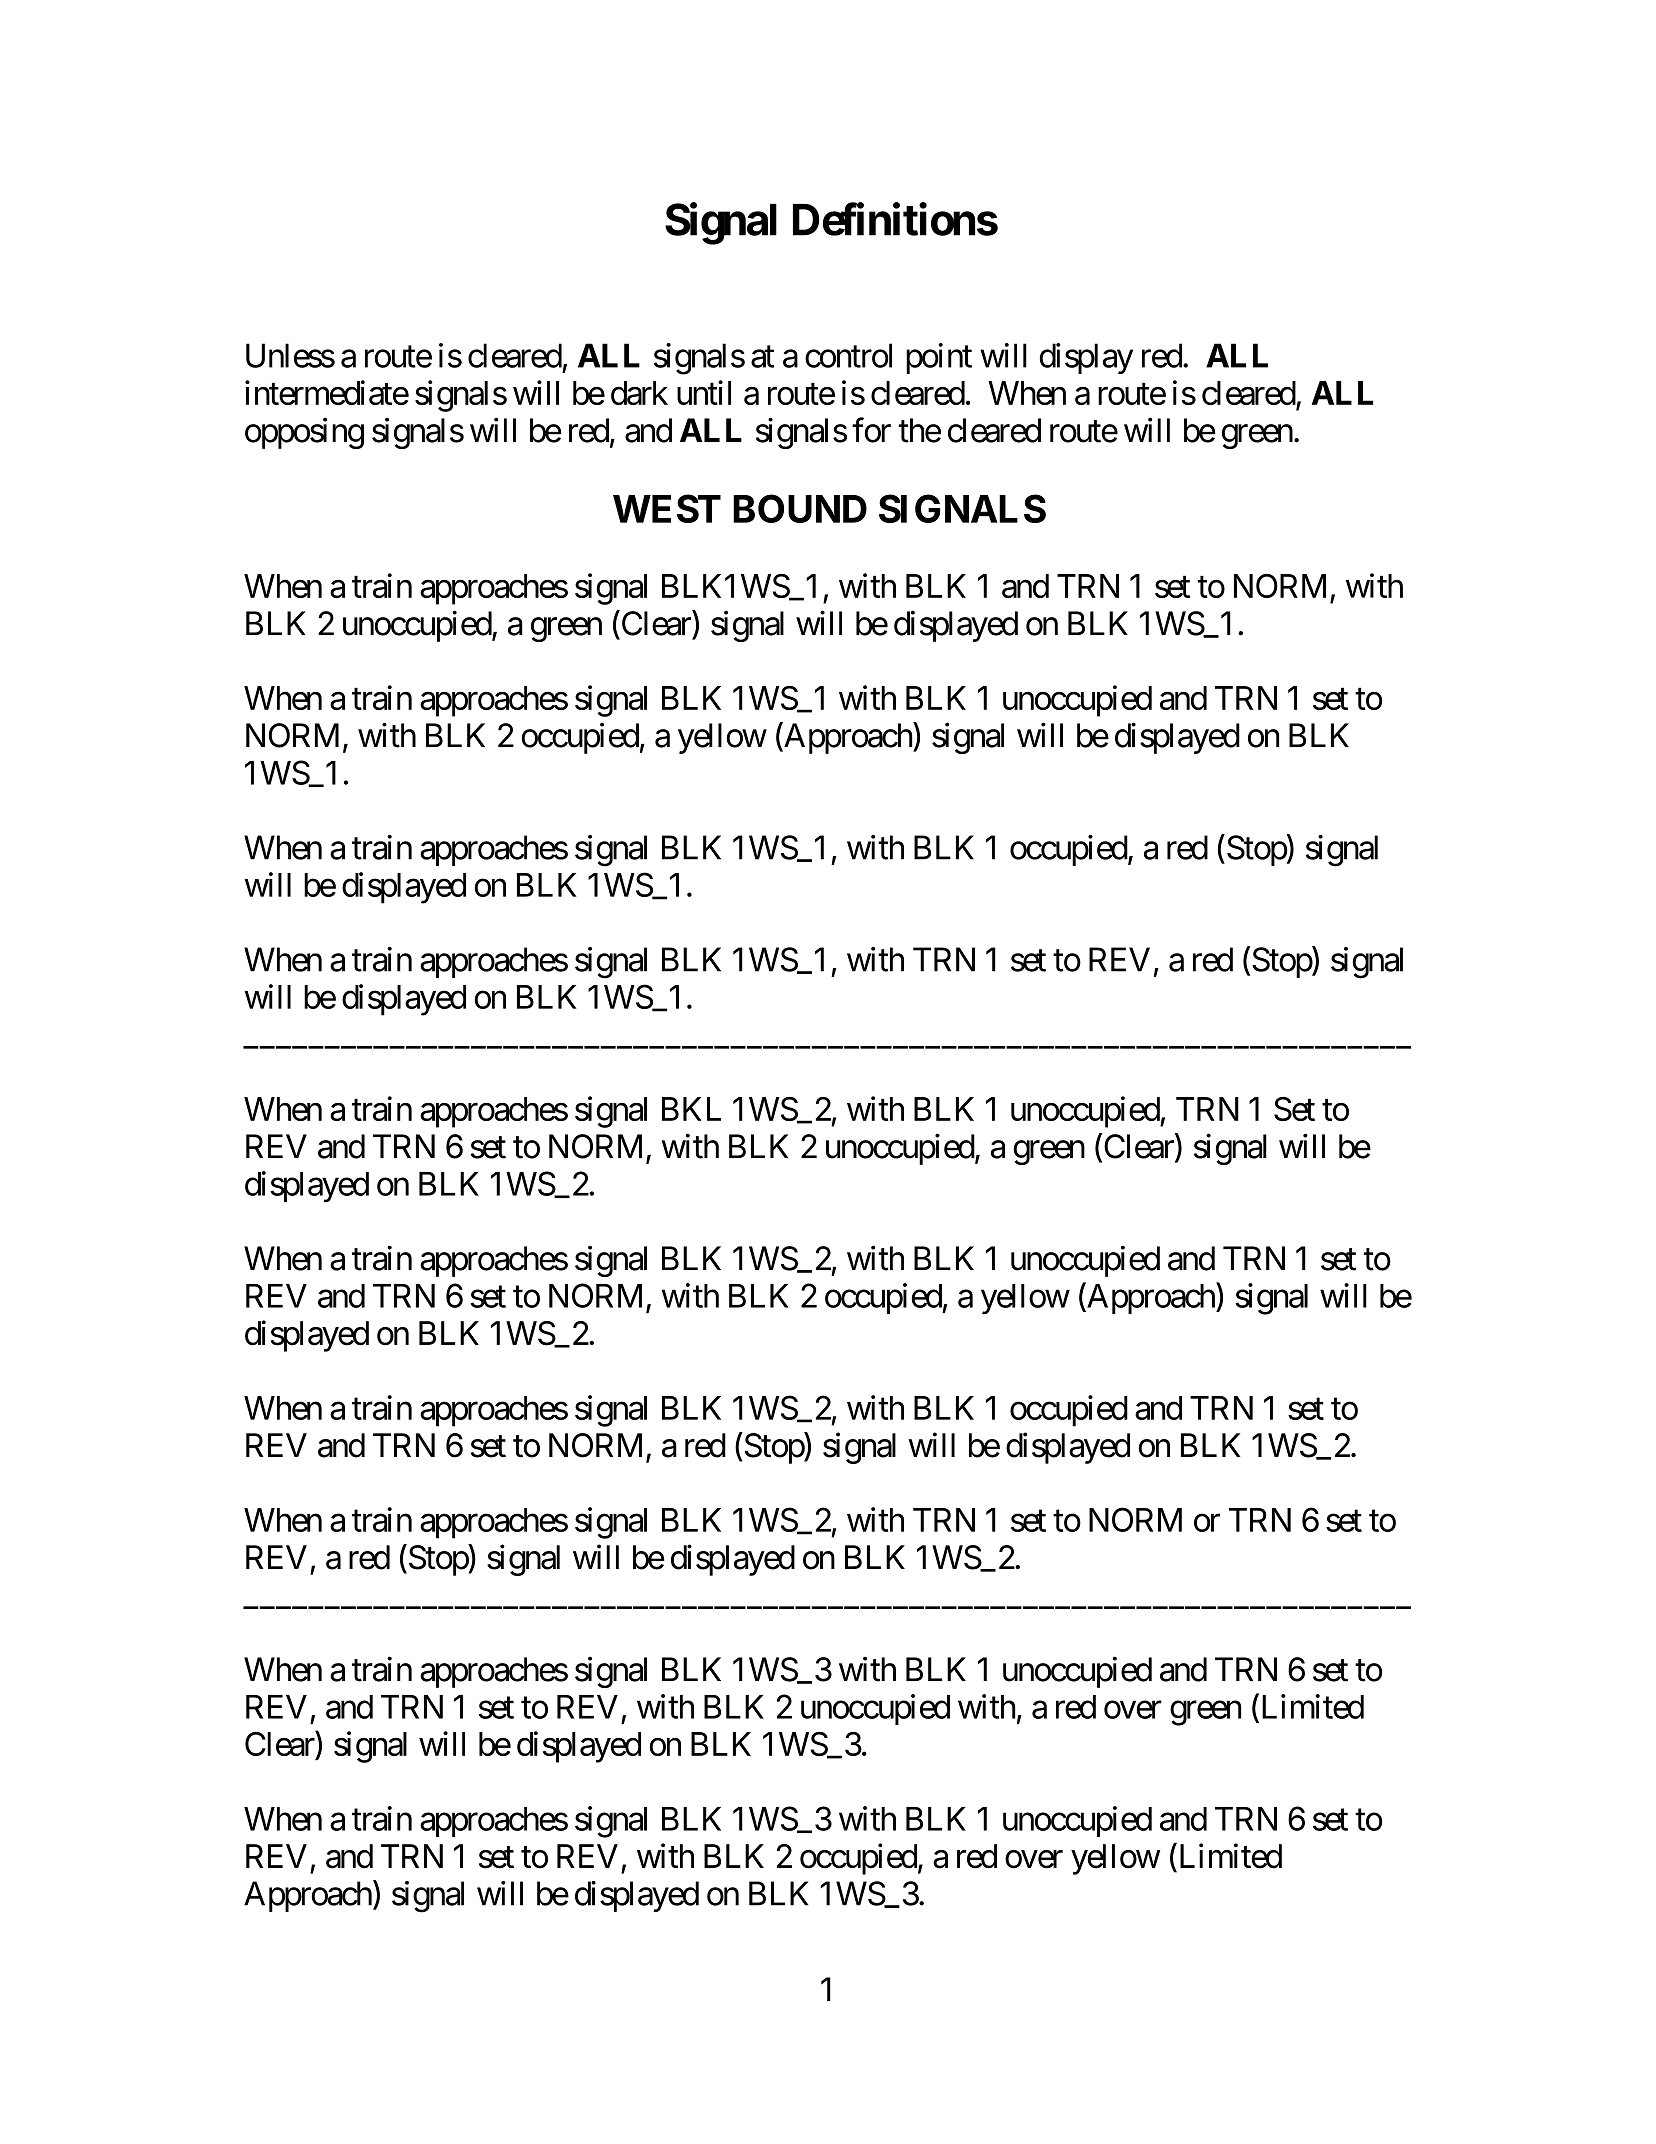  Describe the element at coordinates (848, 355) in the page. I see `control` at that location.
